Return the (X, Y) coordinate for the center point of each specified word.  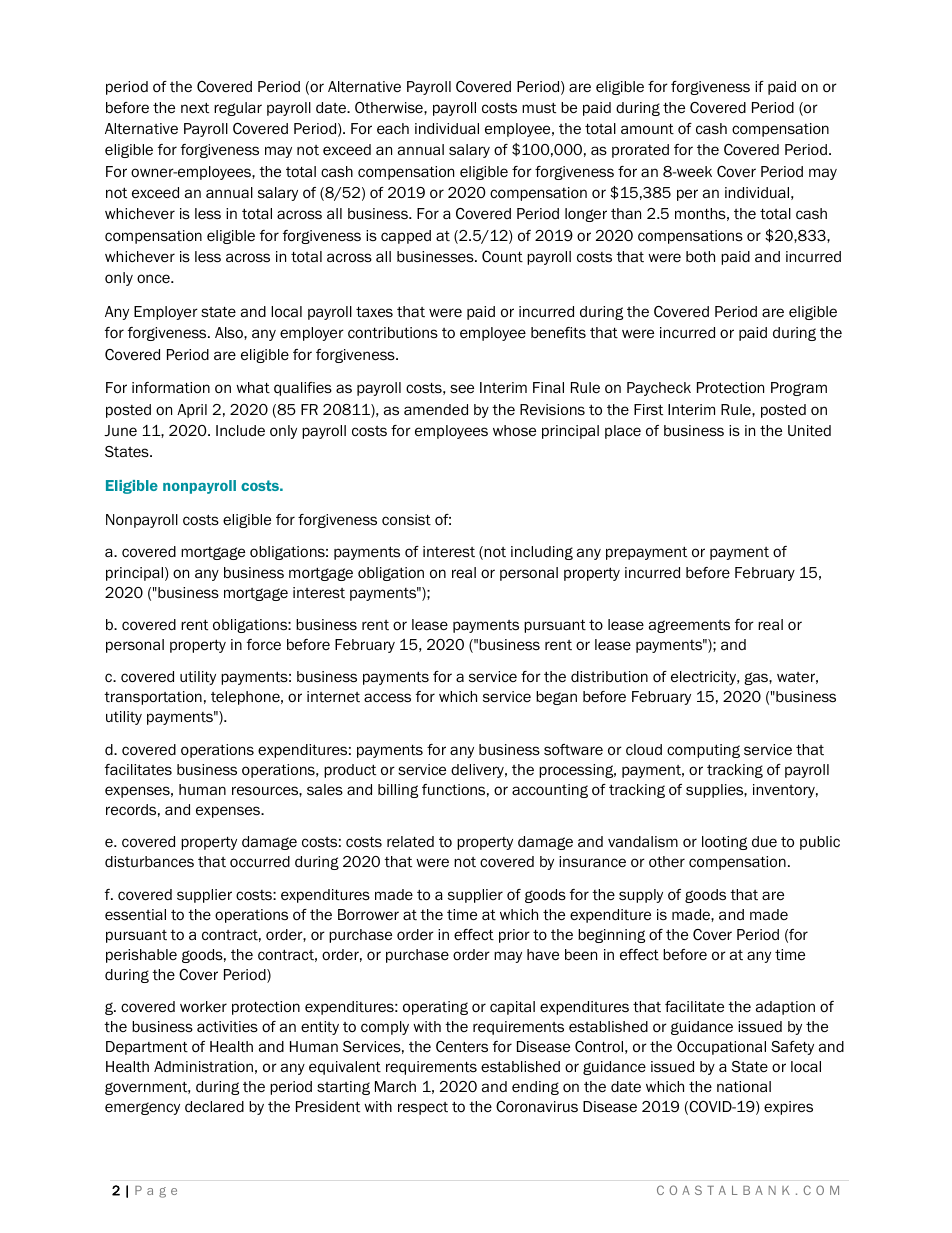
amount (647, 129)
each (393, 128)
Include (240, 430)
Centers (462, 1046)
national (744, 1087)
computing (703, 751)
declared (214, 1107)
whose (514, 431)
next (195, 107)
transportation (153, 698)
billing (398, 791)
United (809, 431)
